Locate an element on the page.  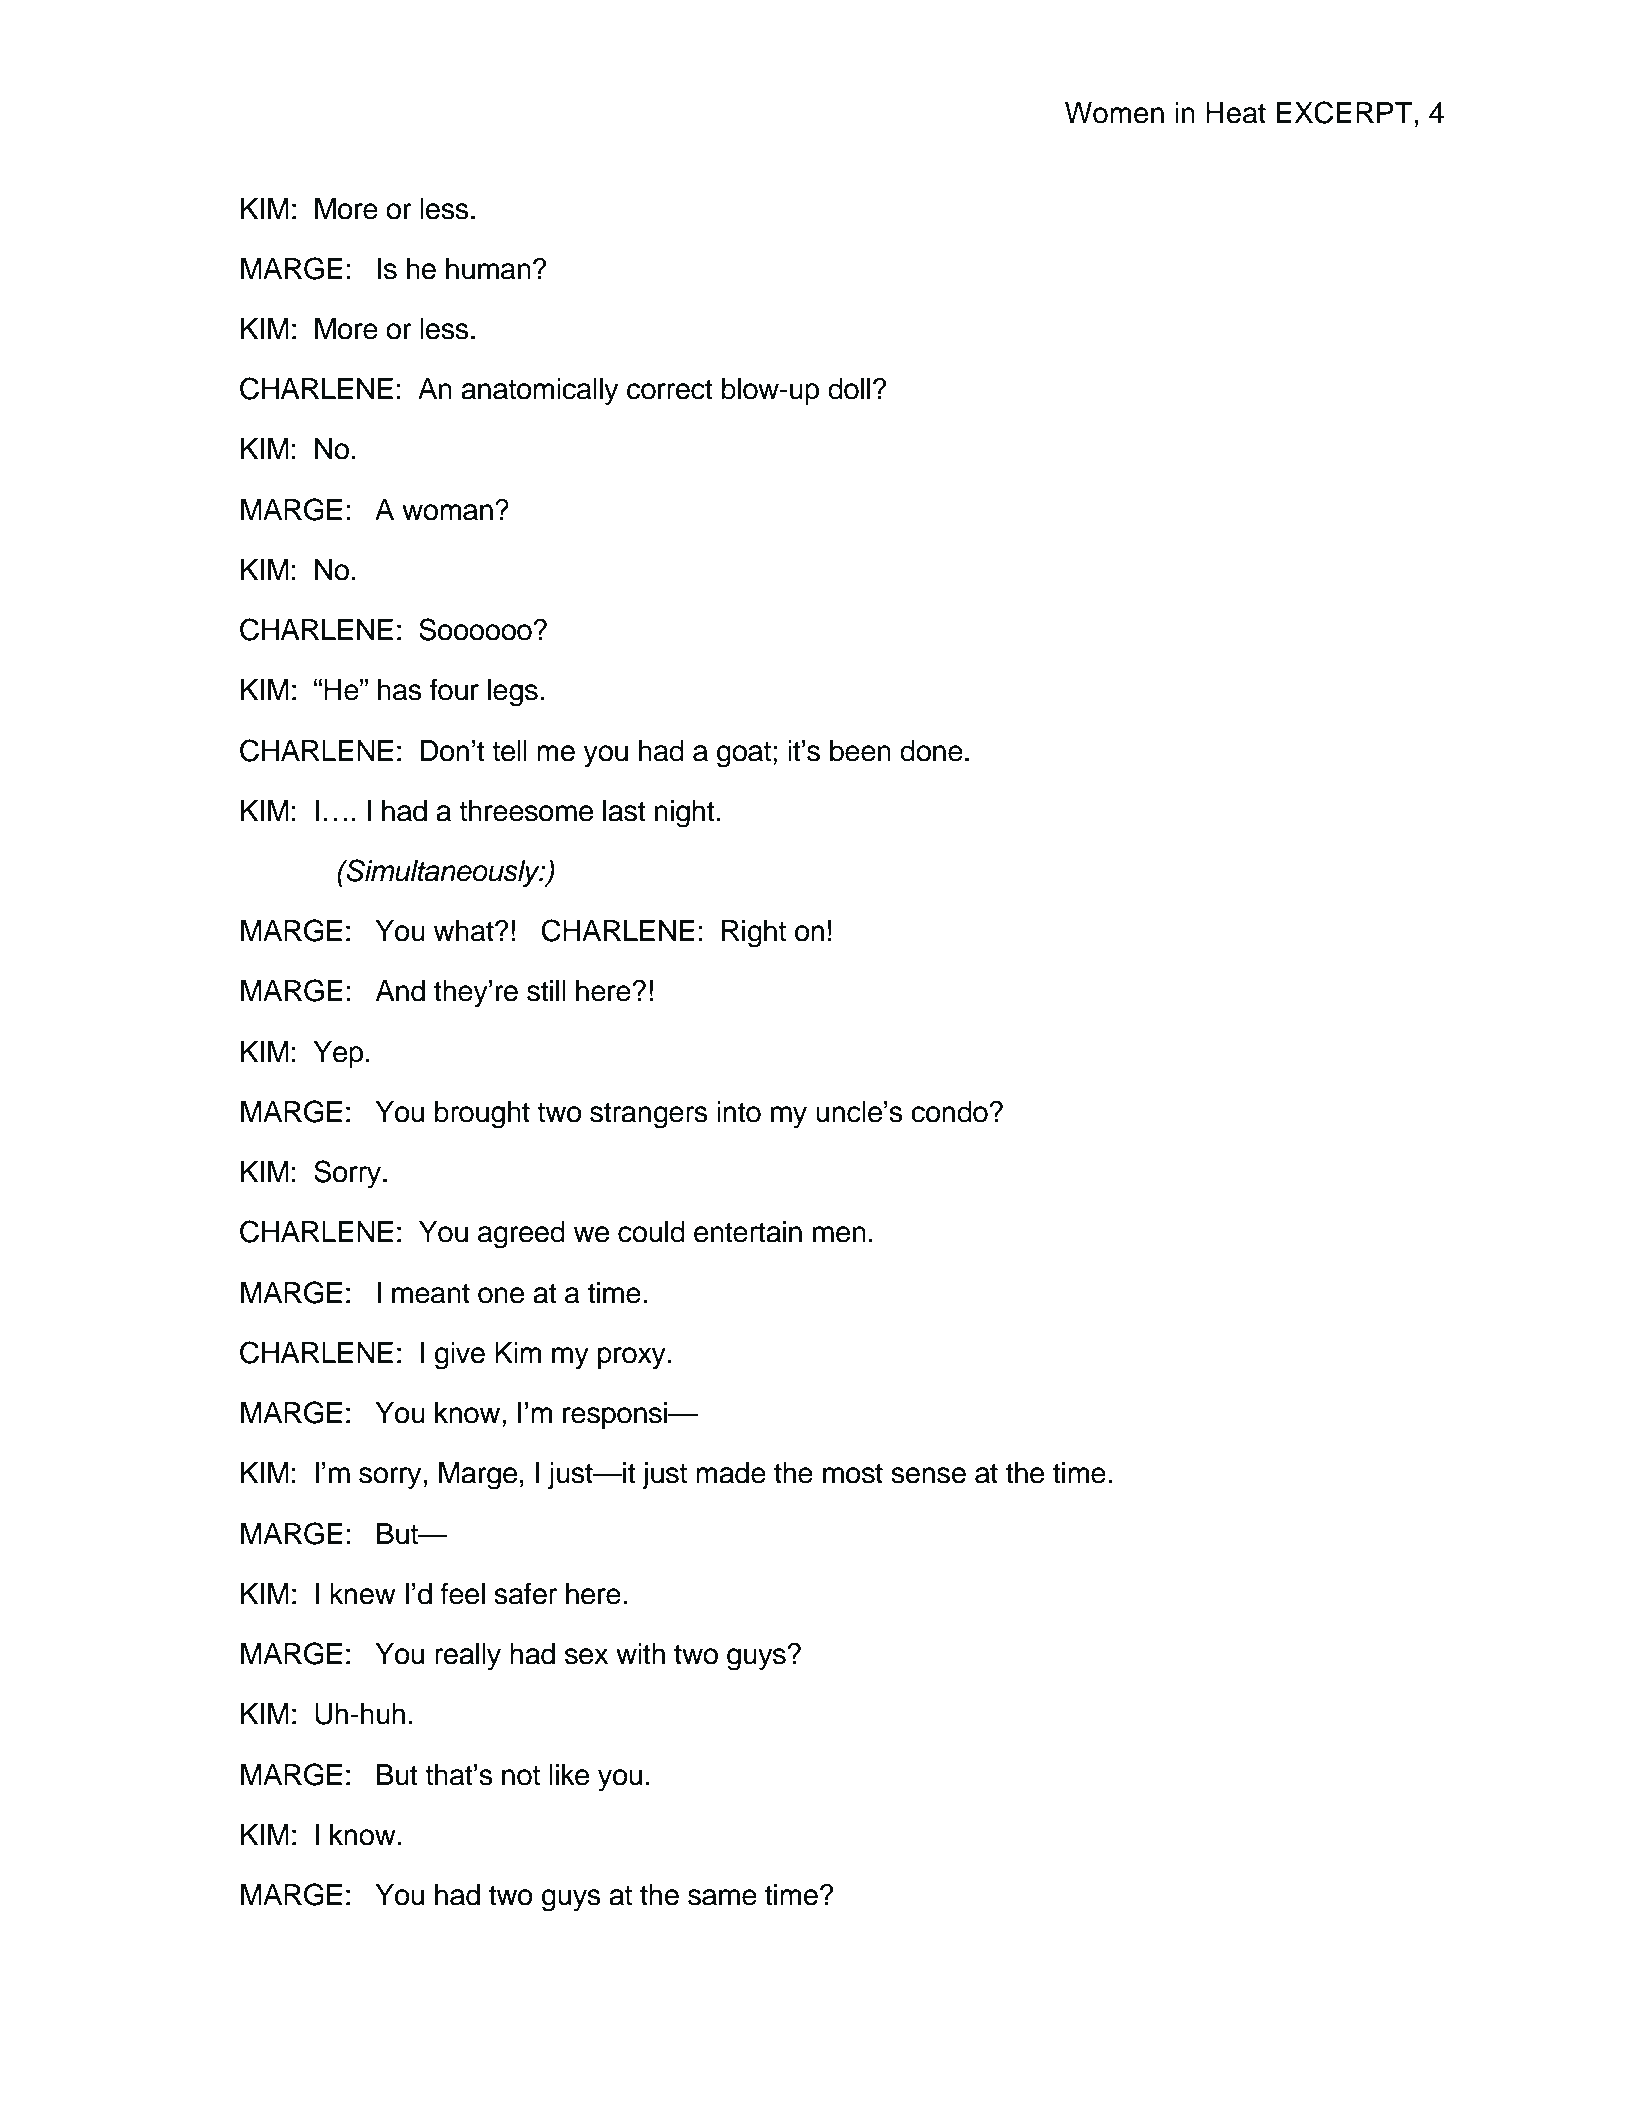
entertain is located at coordinates (748, 1232).
